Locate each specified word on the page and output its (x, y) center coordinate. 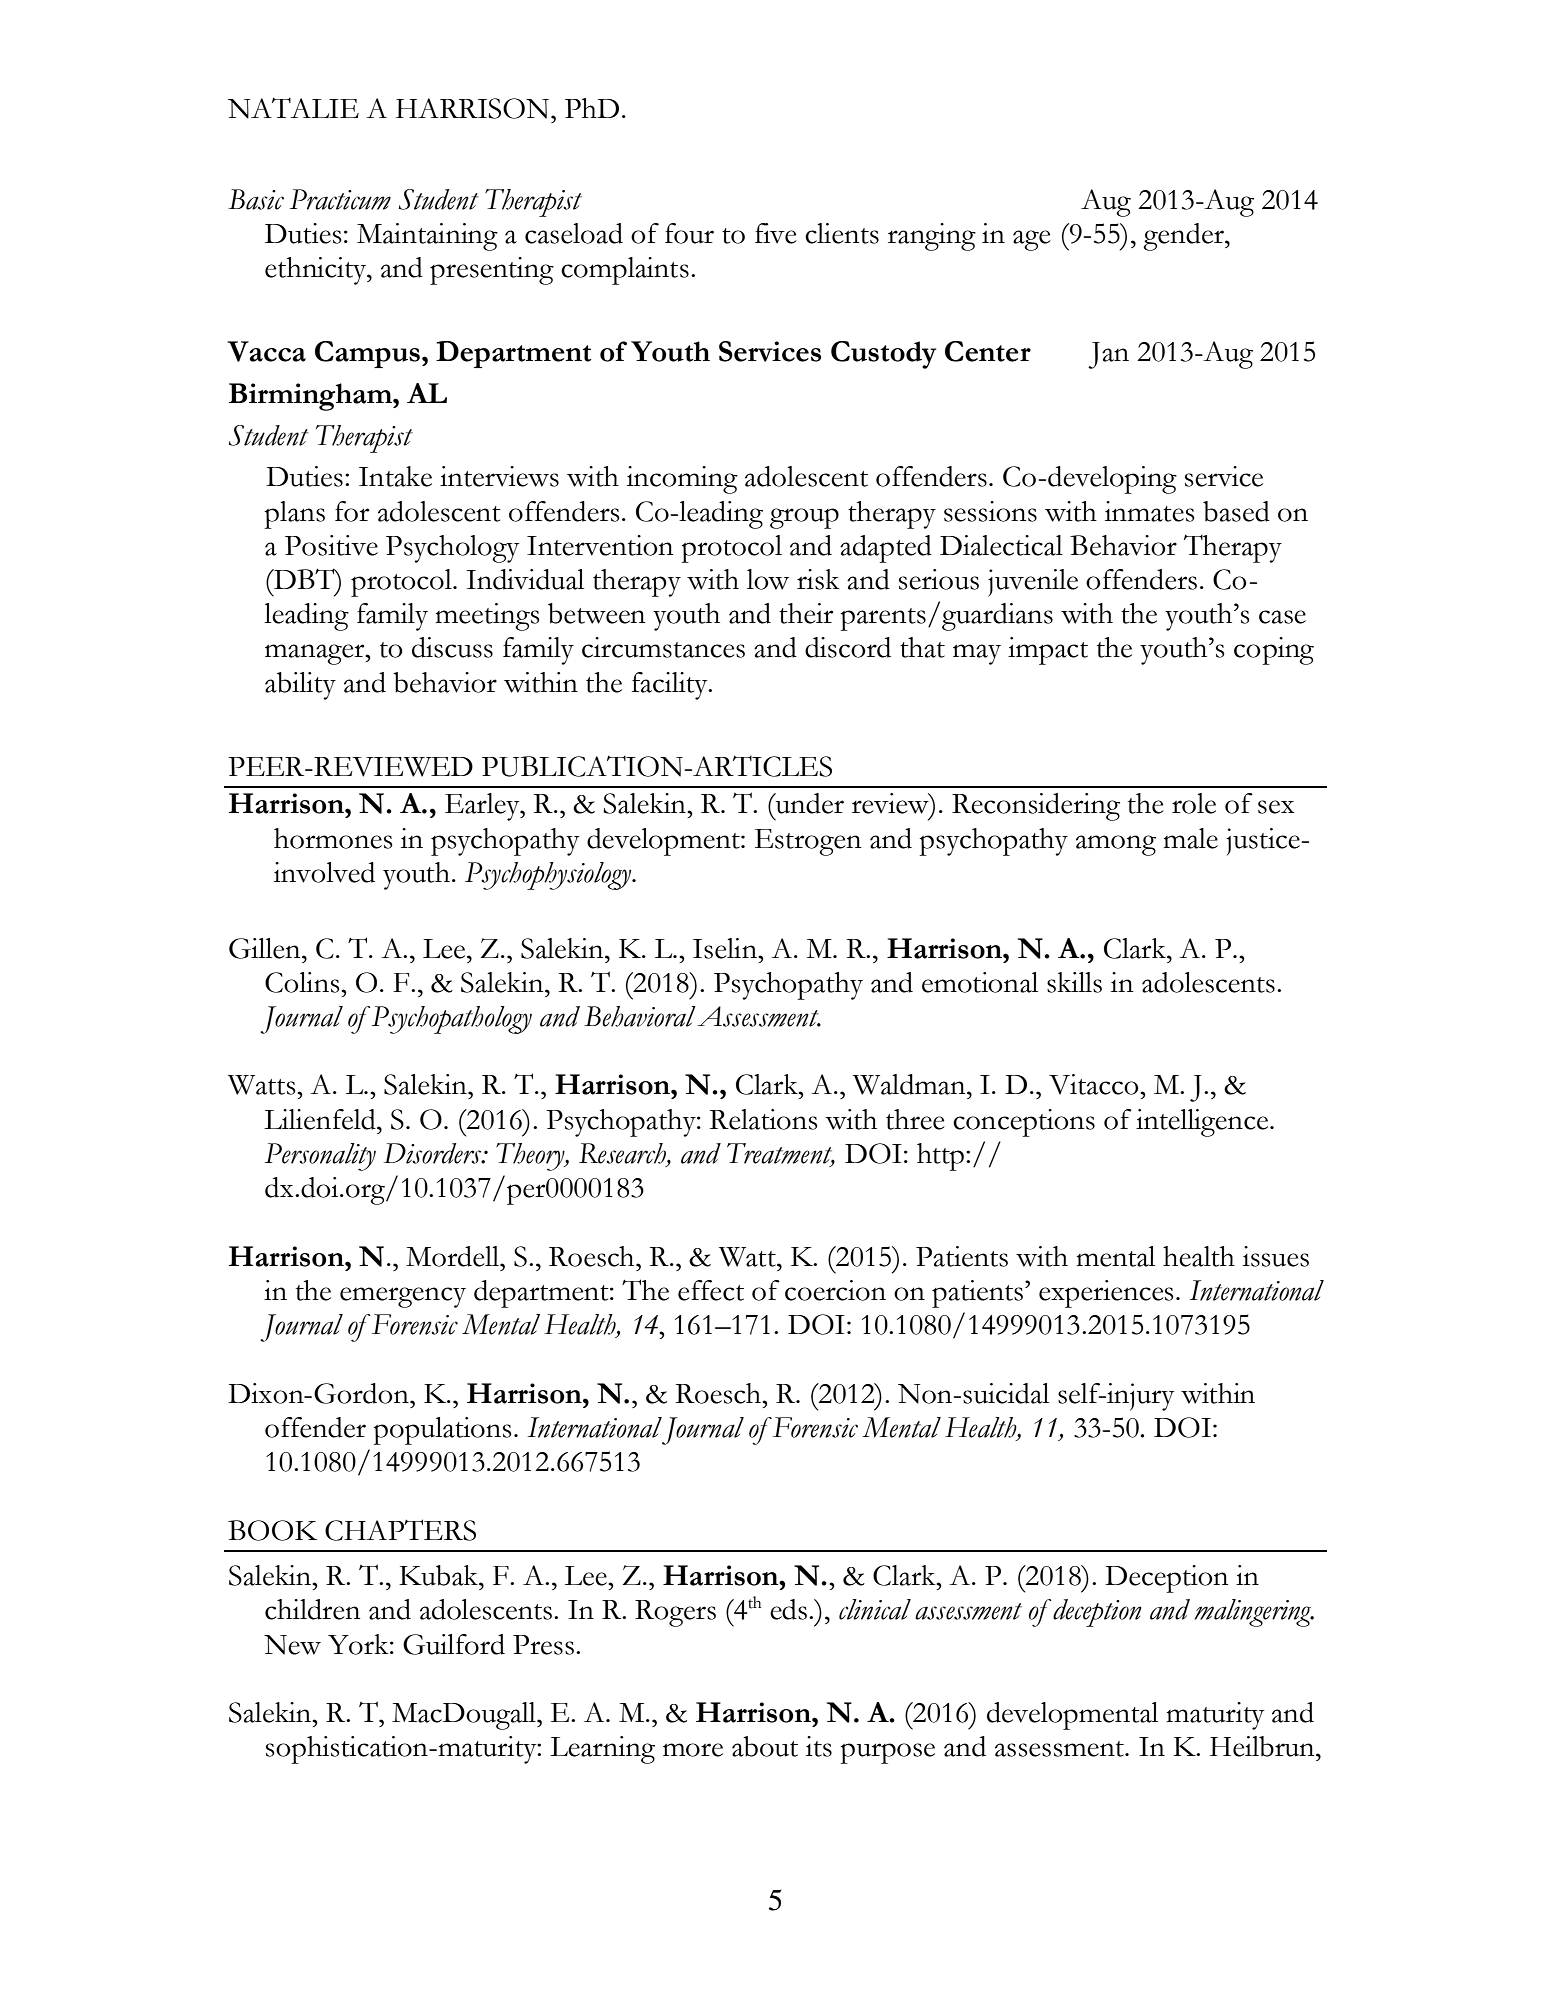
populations (442, 1431)
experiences (1106, 1294)
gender (1184, 237)
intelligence (1202, 1123)
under (809, 803)
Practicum (340, 199)
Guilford (454, 1644)
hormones (333, 838)
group (804, 518)
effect (711, 1290)
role (1194, 803)
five (776, 233)
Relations (763, 1119)
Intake (395, 476)
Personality (320, 1157)
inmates (1149, 511)
